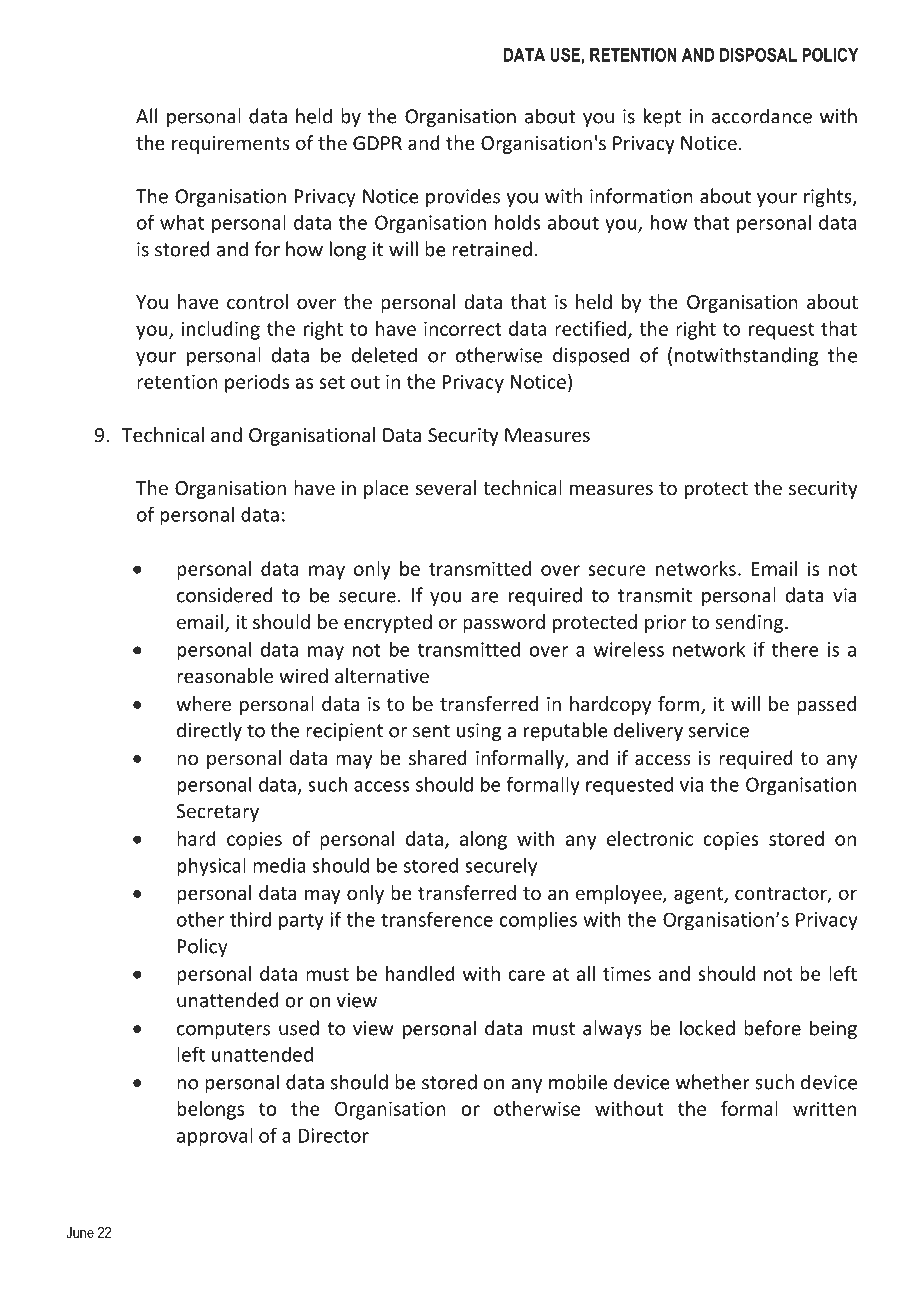 Image resolution: width=924 pixels, height=1307 pixels. What do you see at coordinates (750, 623) in the screenshot?
I see `sending` at bounding box center [750, 623].
